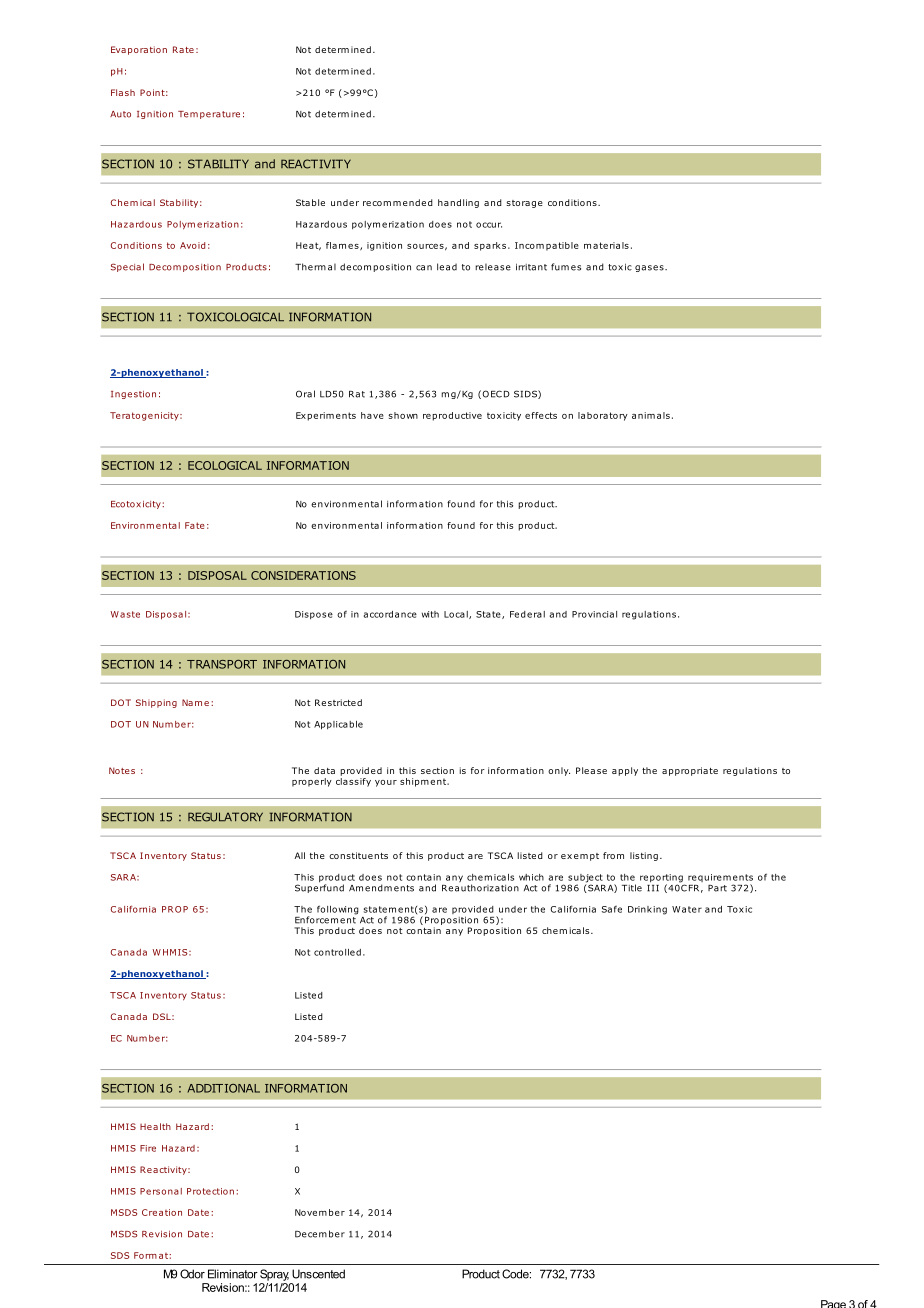 Image resolution: width=924 pixels, height=1308 pixels. I want to click on Provincial, so click(594, 614).
